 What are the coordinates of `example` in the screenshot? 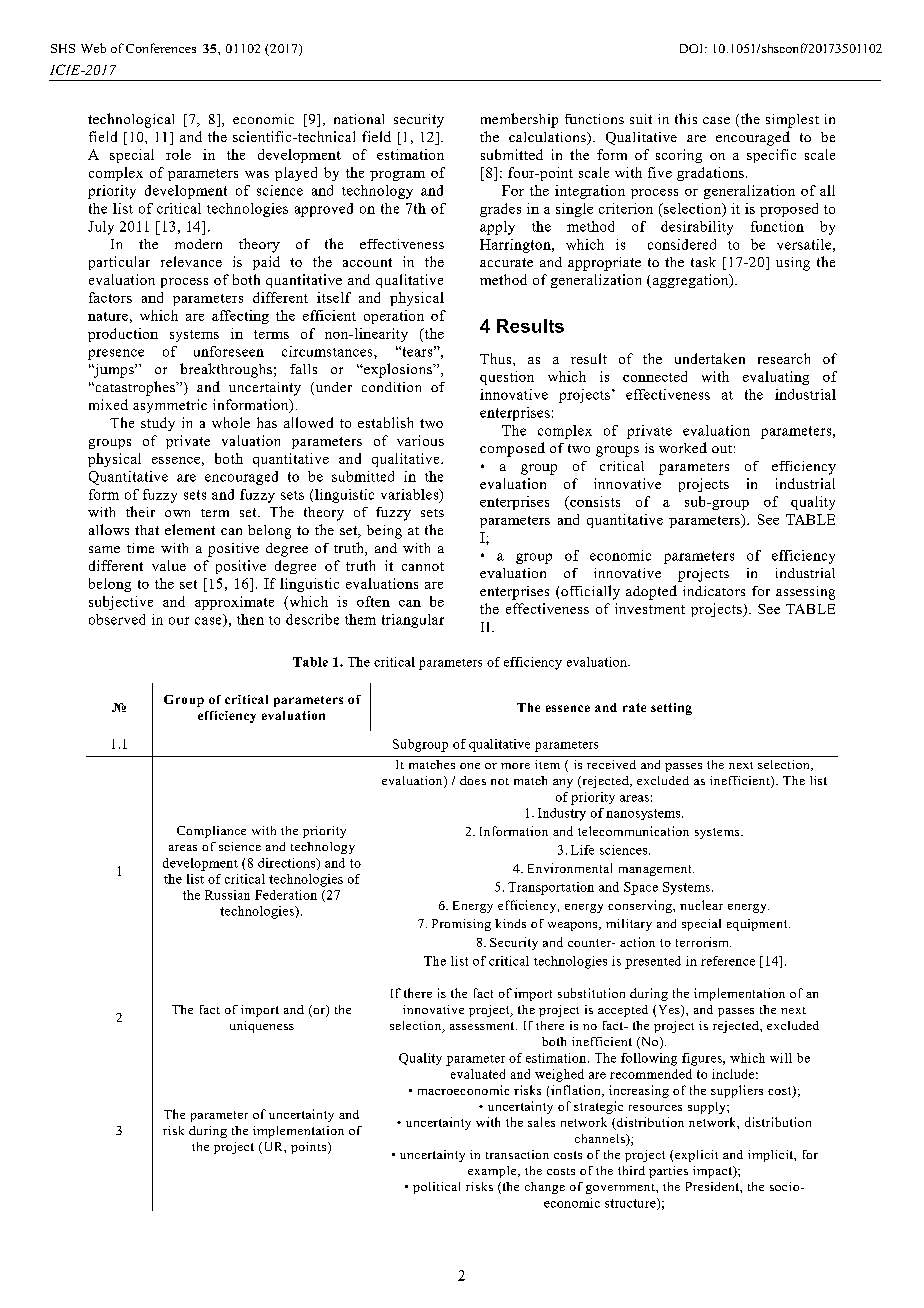 It's located at (493, 1172).
